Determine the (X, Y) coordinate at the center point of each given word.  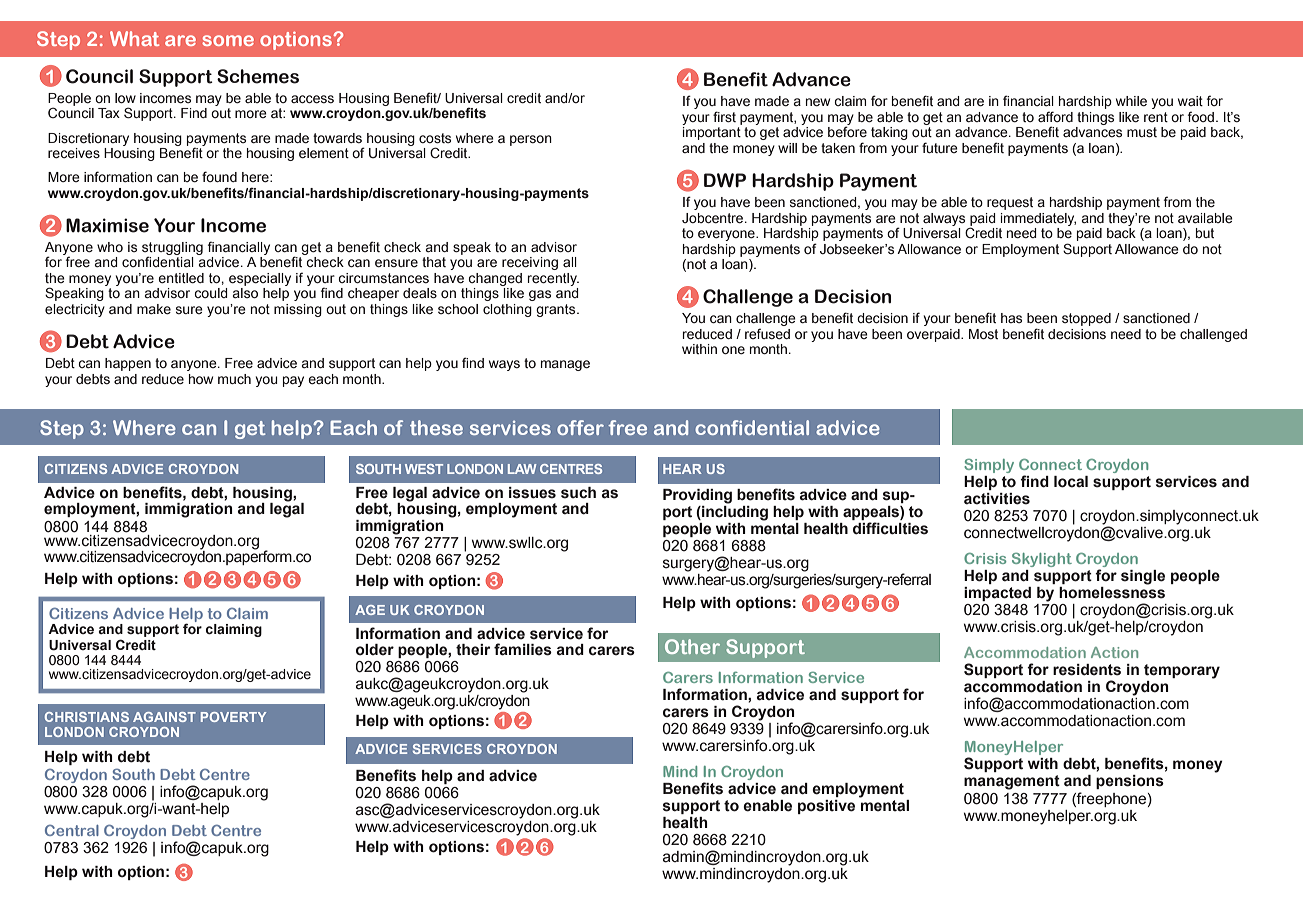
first (724, 117)
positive (826, 807)
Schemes (258, 76)
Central (72, 830)
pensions (1130, 782)
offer (580, 427)
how (201, 379)
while (1131, 101)
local (1071, 482)
